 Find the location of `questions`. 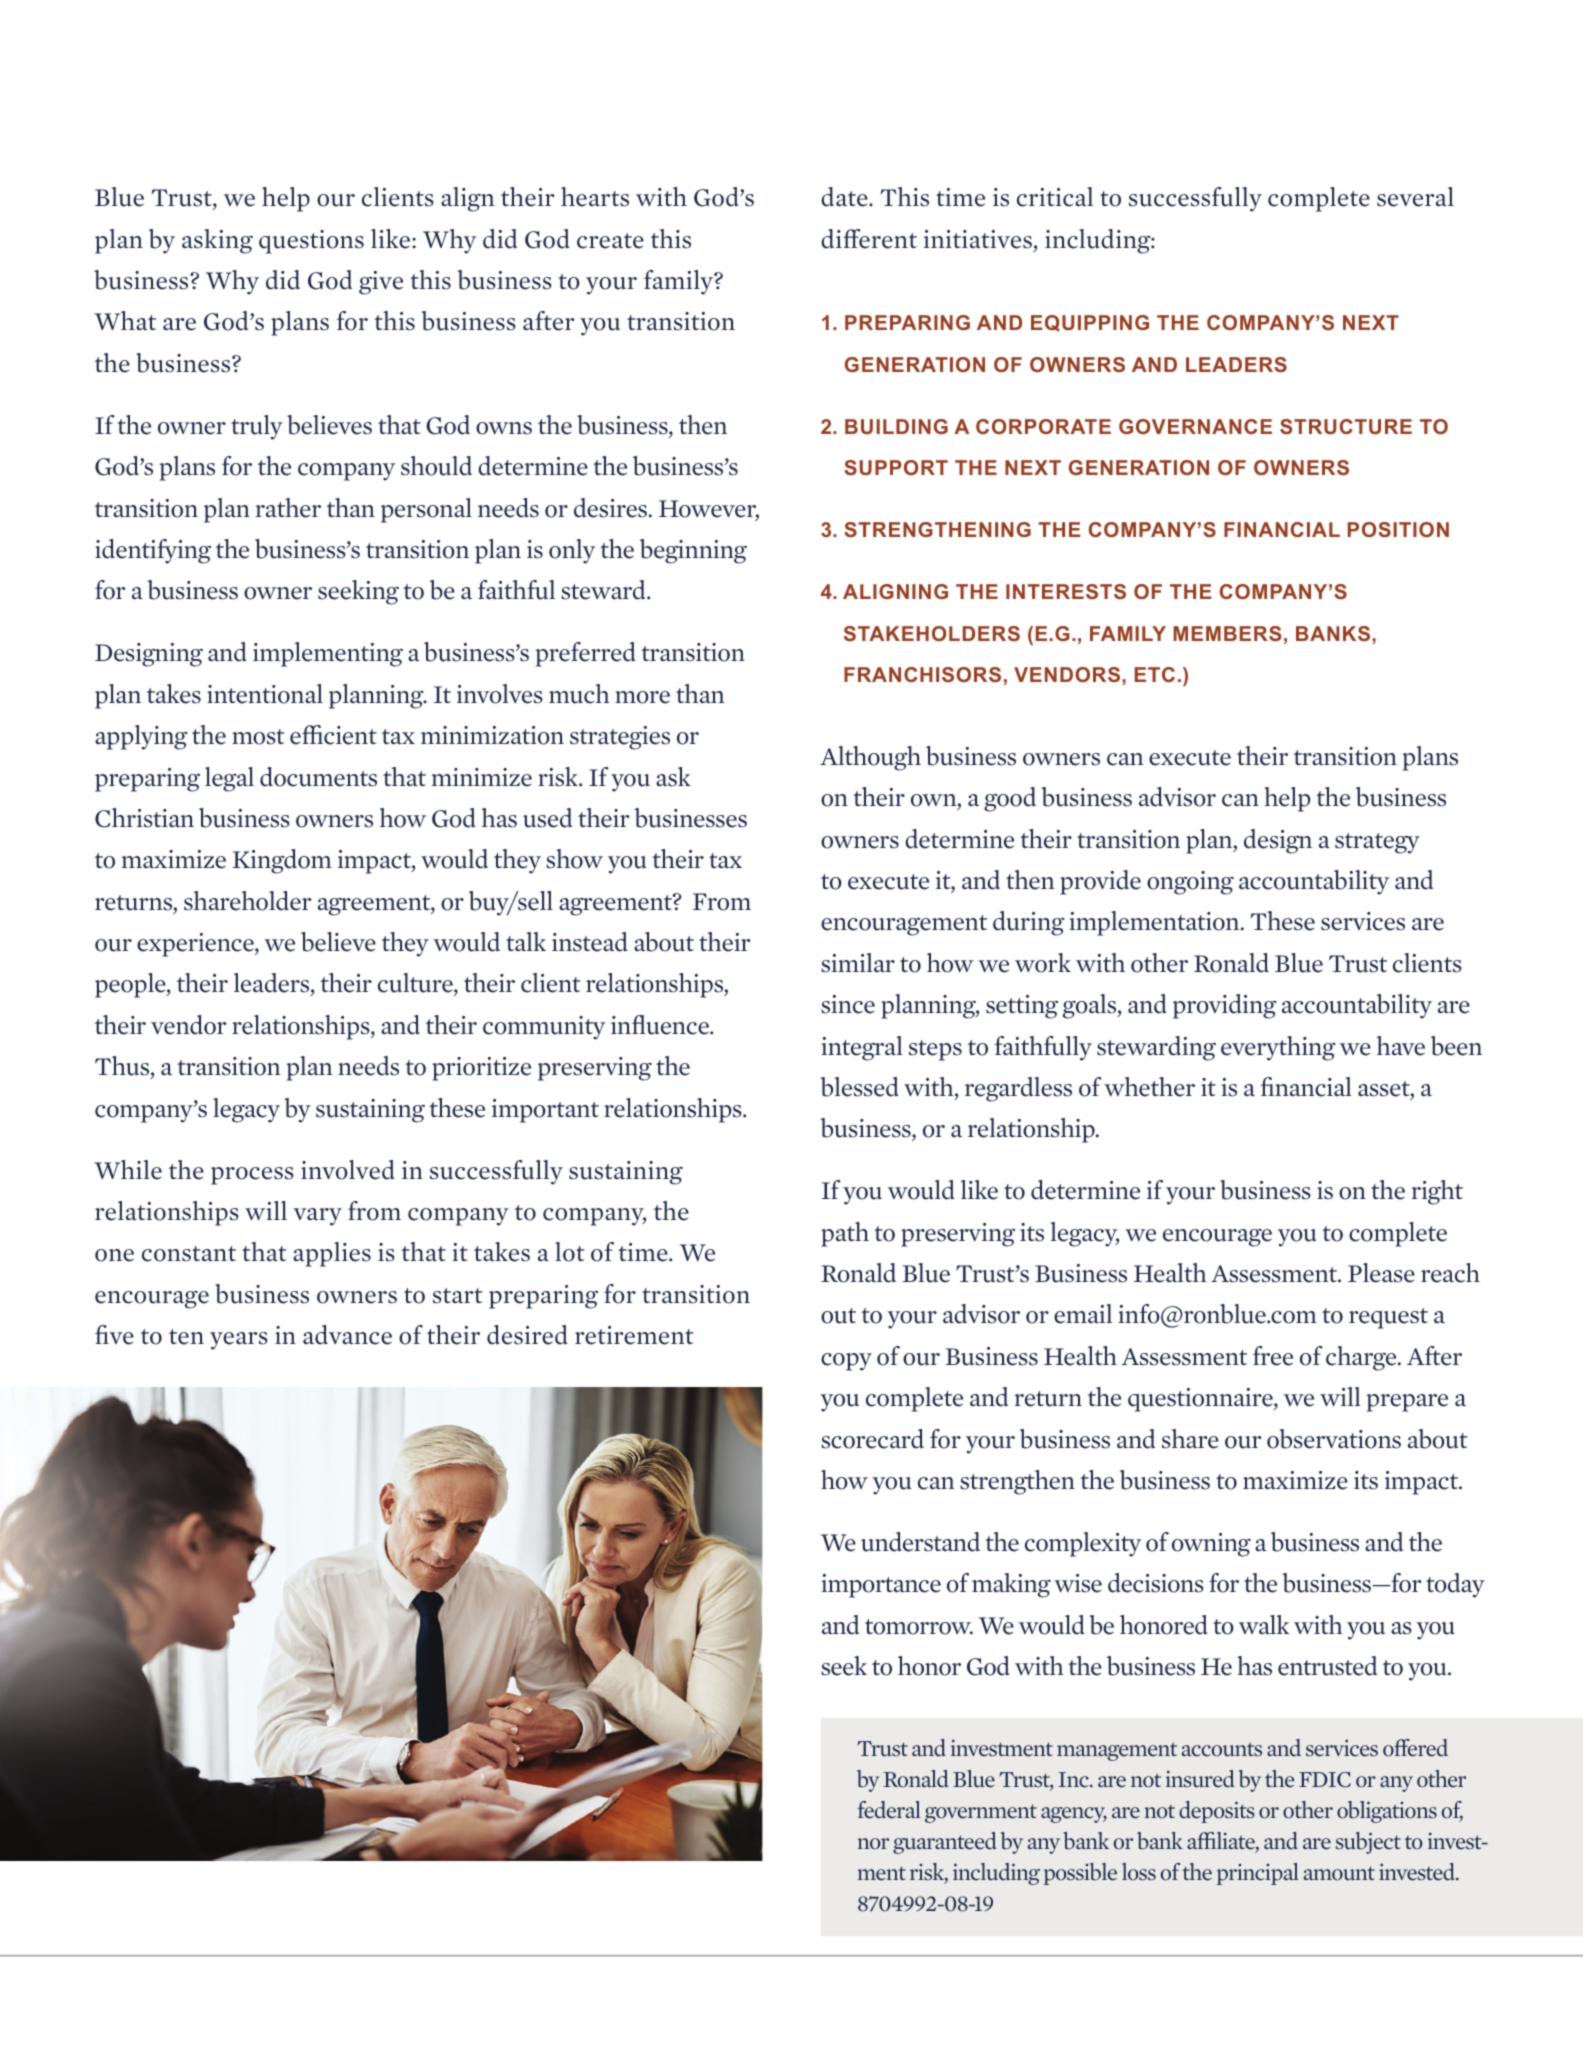

questions is located at coordinates (311, 242).
